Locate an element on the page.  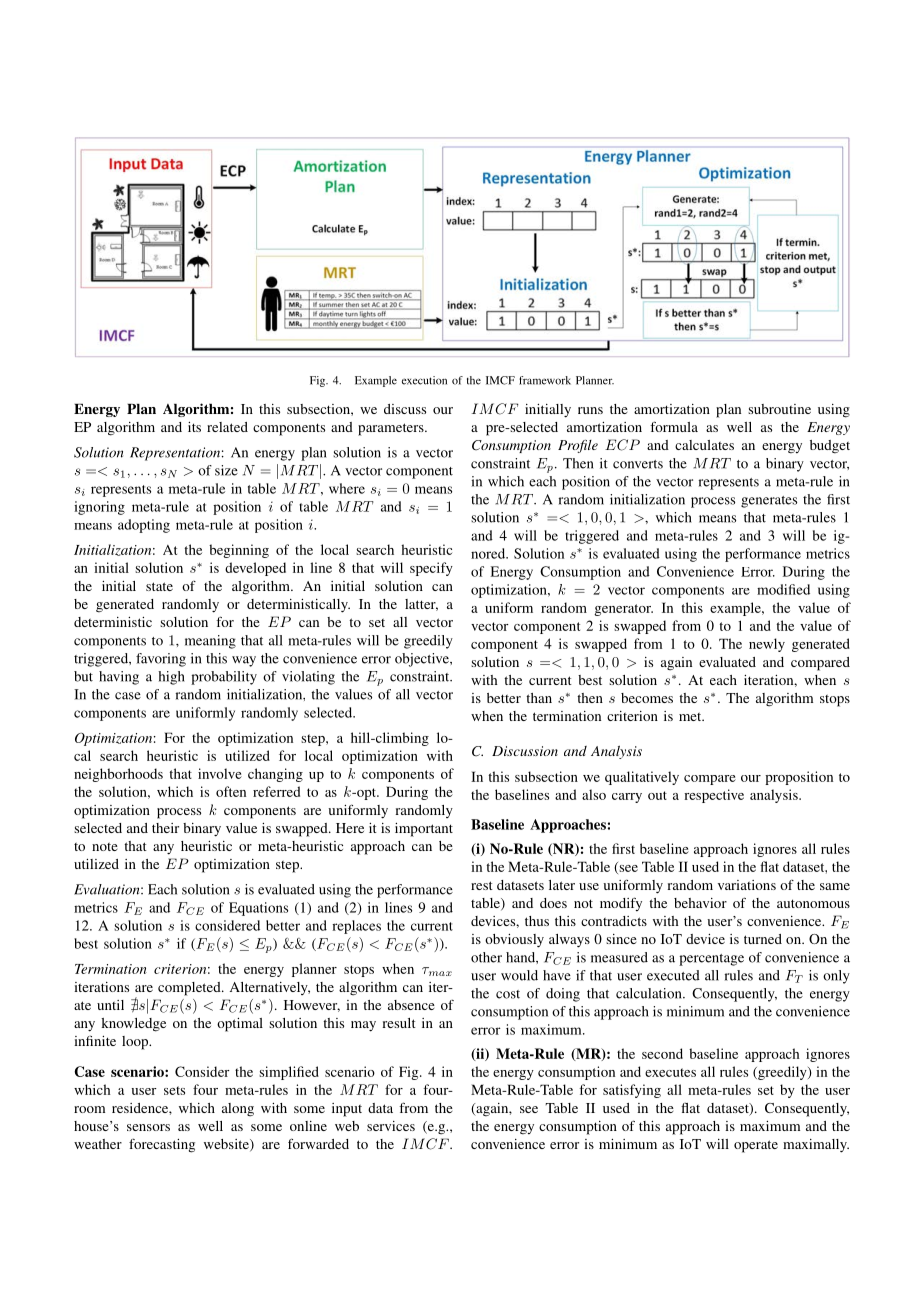
completed is located at coordinates (190, 989).
